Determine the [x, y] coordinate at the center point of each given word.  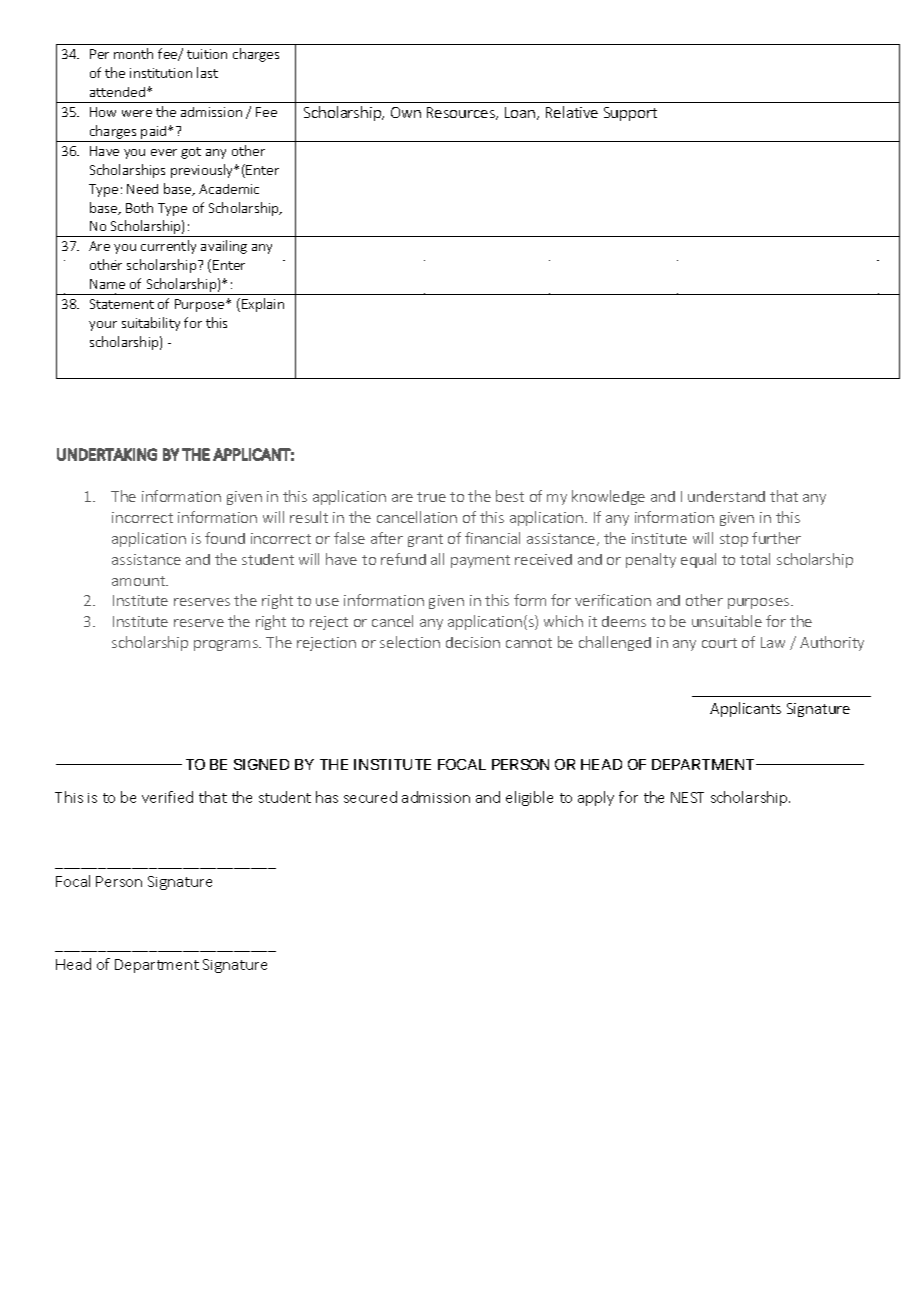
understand [726, 496]
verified [167, 797]
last [207, 72]
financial [492, 538]
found [225, 538]
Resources [462, 113]
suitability [151, 324]
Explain [263, 305]
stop [734, 540]
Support [630, 114]
